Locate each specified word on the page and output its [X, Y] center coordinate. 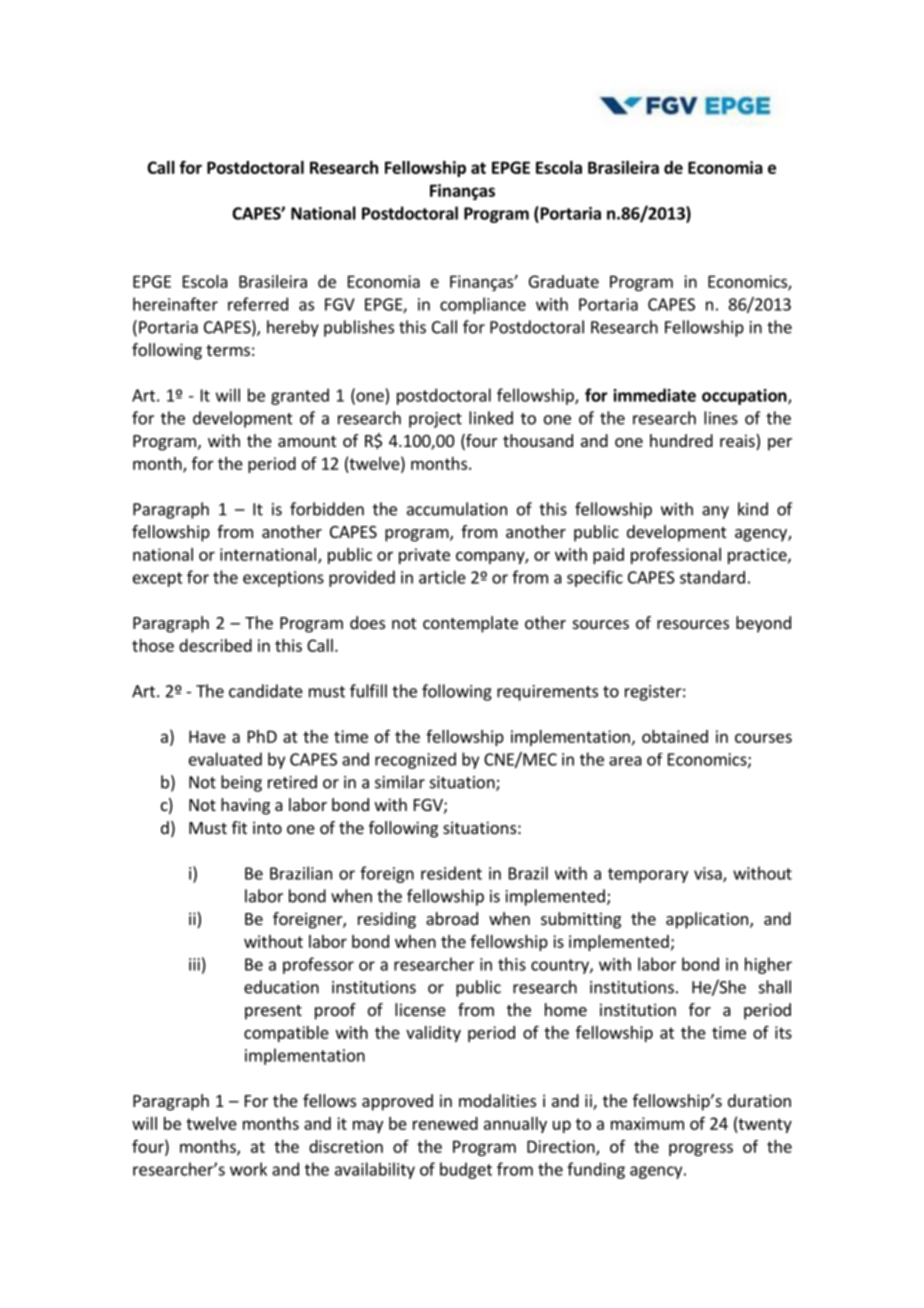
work [248, 1169]
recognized [415, 760]
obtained [675, 736]
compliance [483, 305]
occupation [745, 397]
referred [258, 304]
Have [207, 736]
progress [701, 1149]
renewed [445, 1123]
